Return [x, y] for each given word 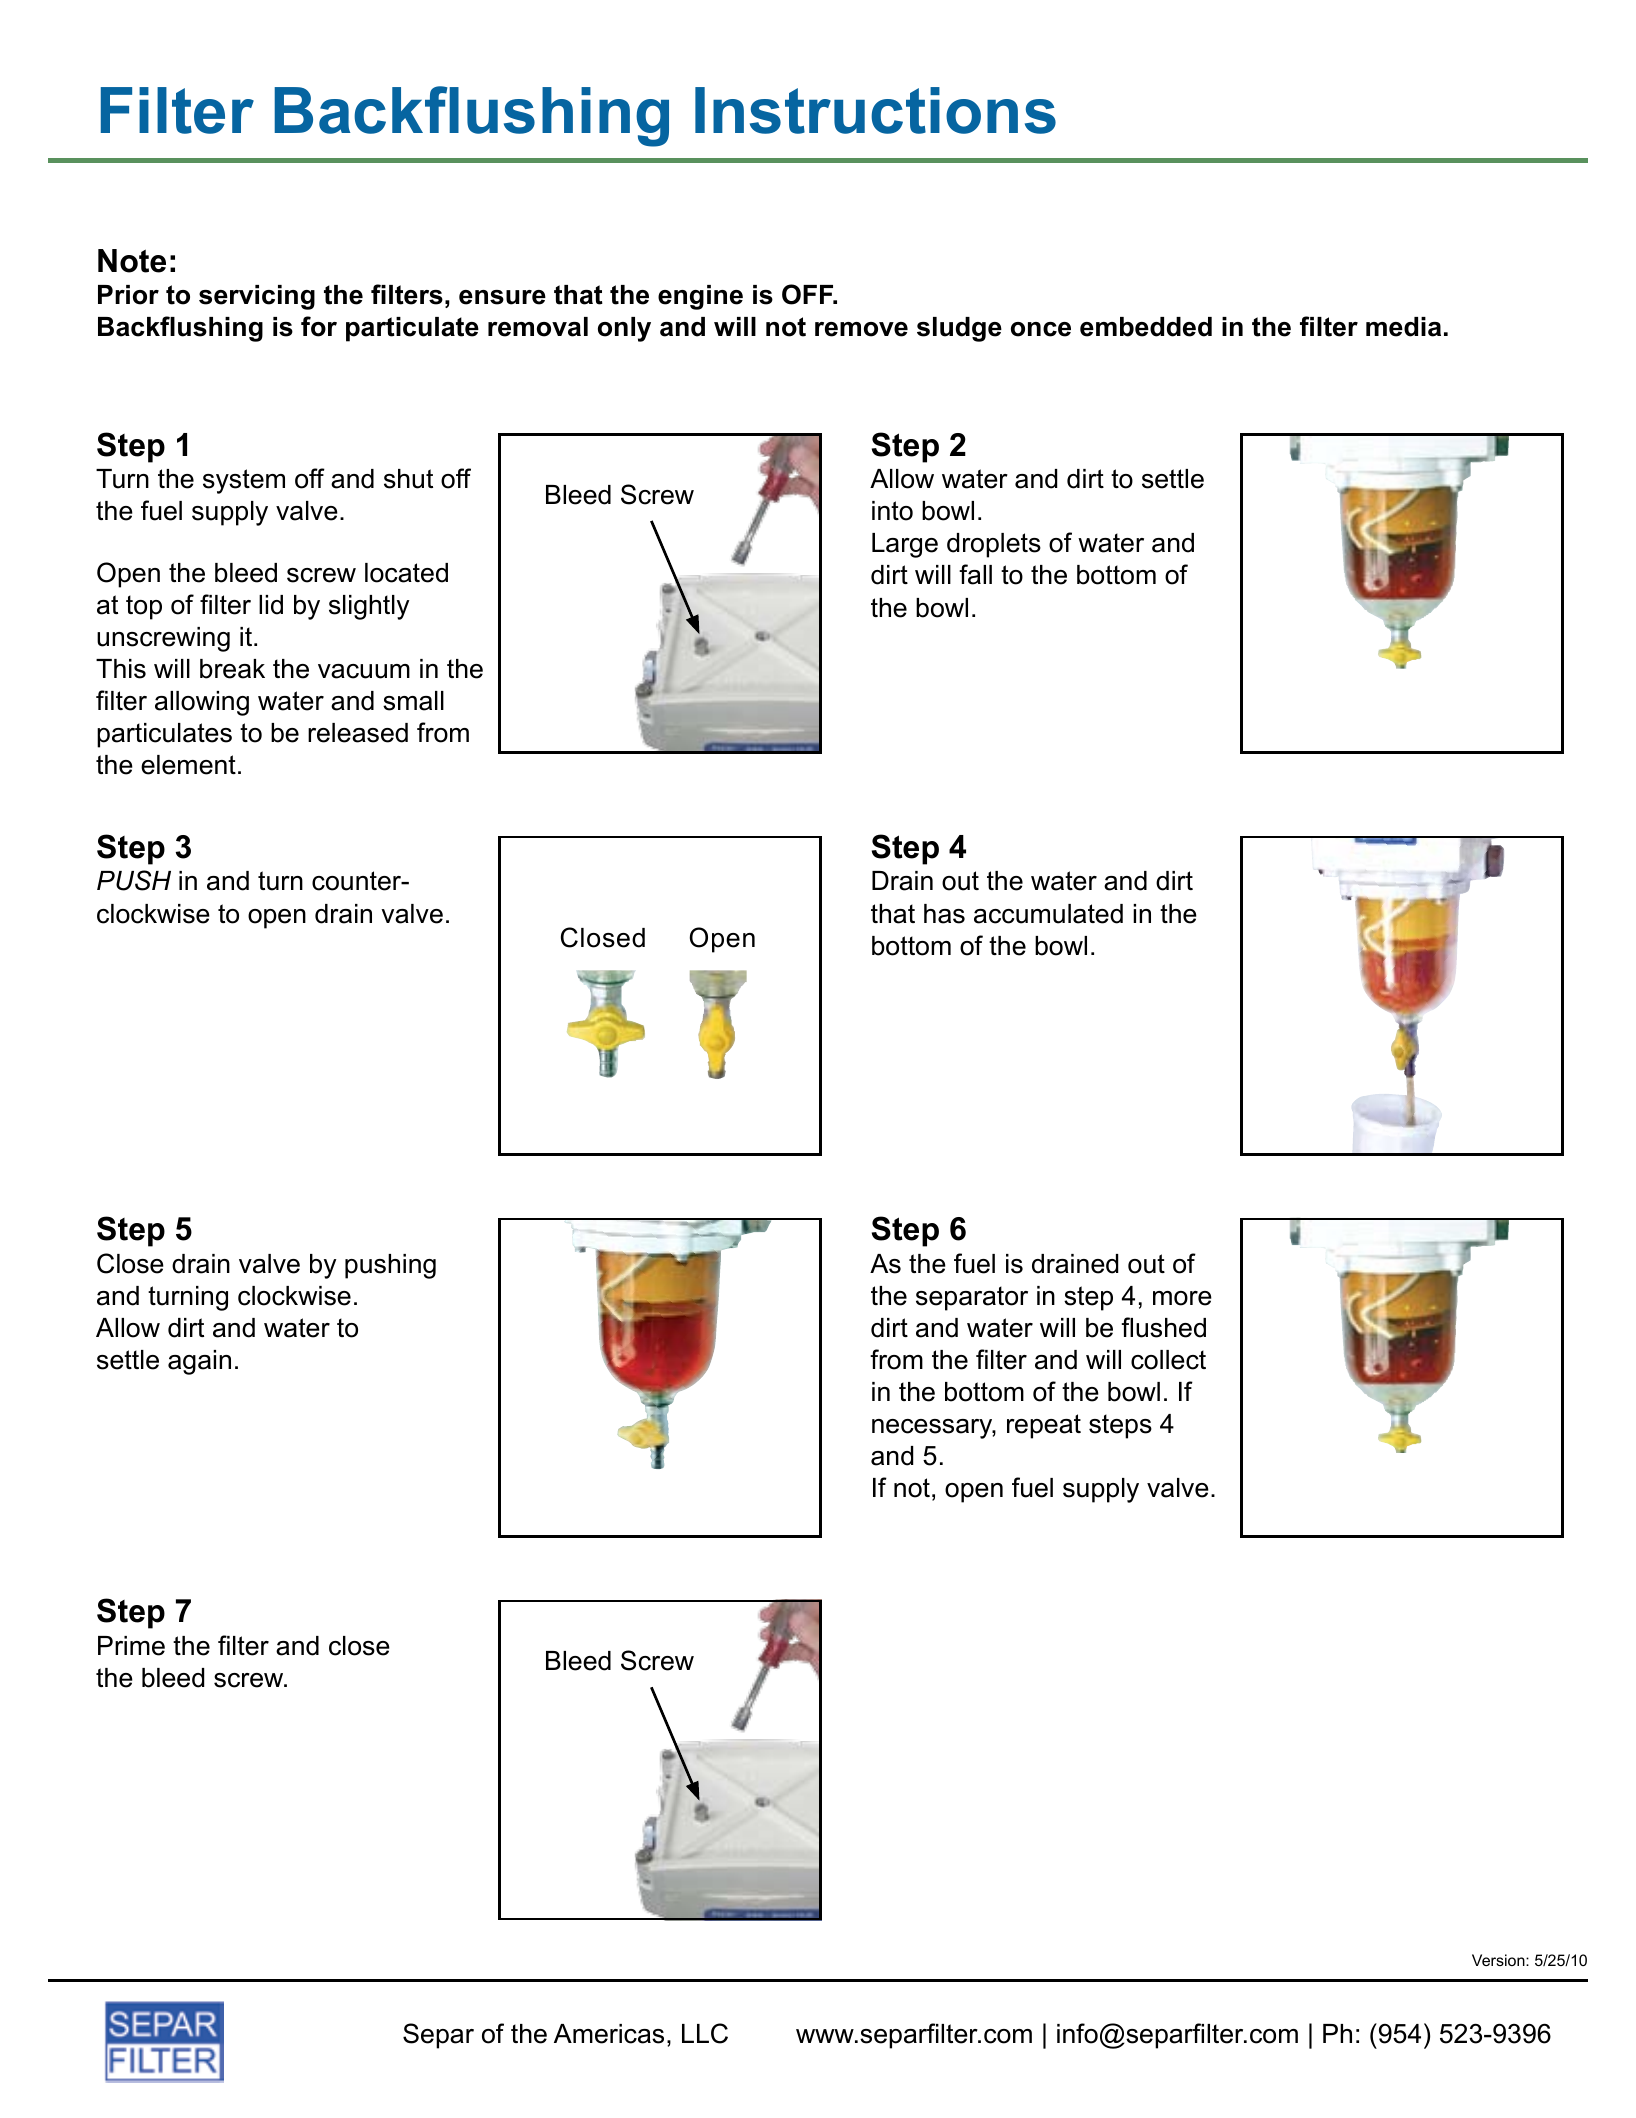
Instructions [875, 110]
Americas [609, 2034]
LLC [705, 2033]
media [1403, 327]
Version [1499, 1960]
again [199, 1362]
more [1182, 1298]
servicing [257, 297]
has [944, 914]
